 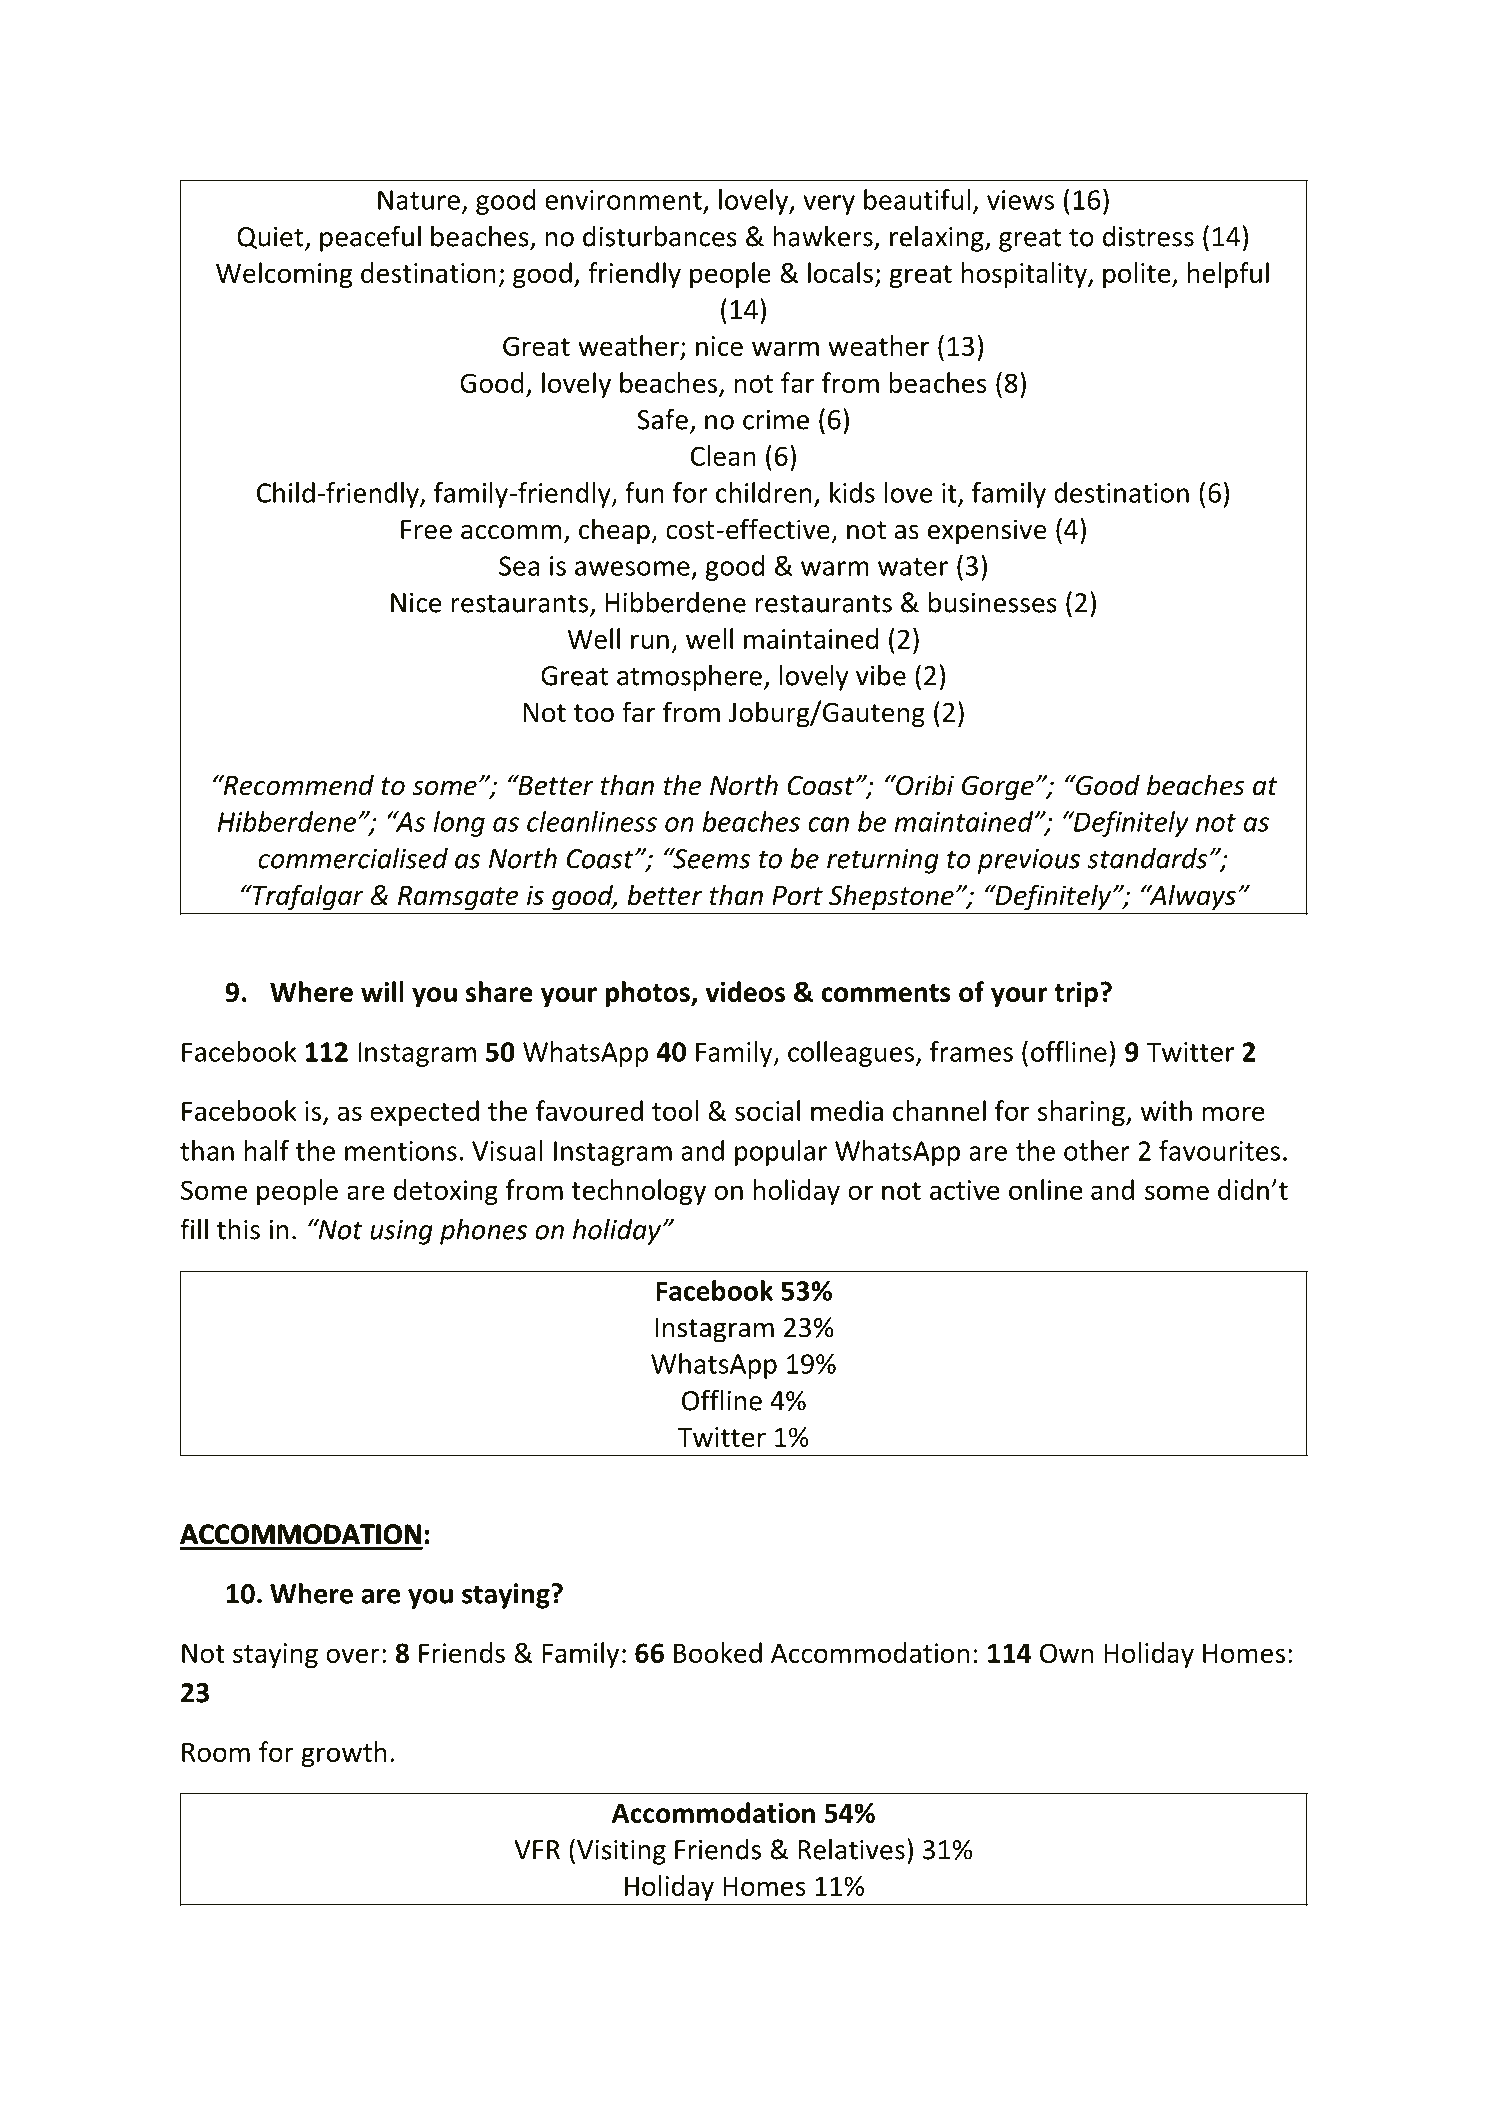 I want to click on Visiting, so click(x=621, y=1852).
